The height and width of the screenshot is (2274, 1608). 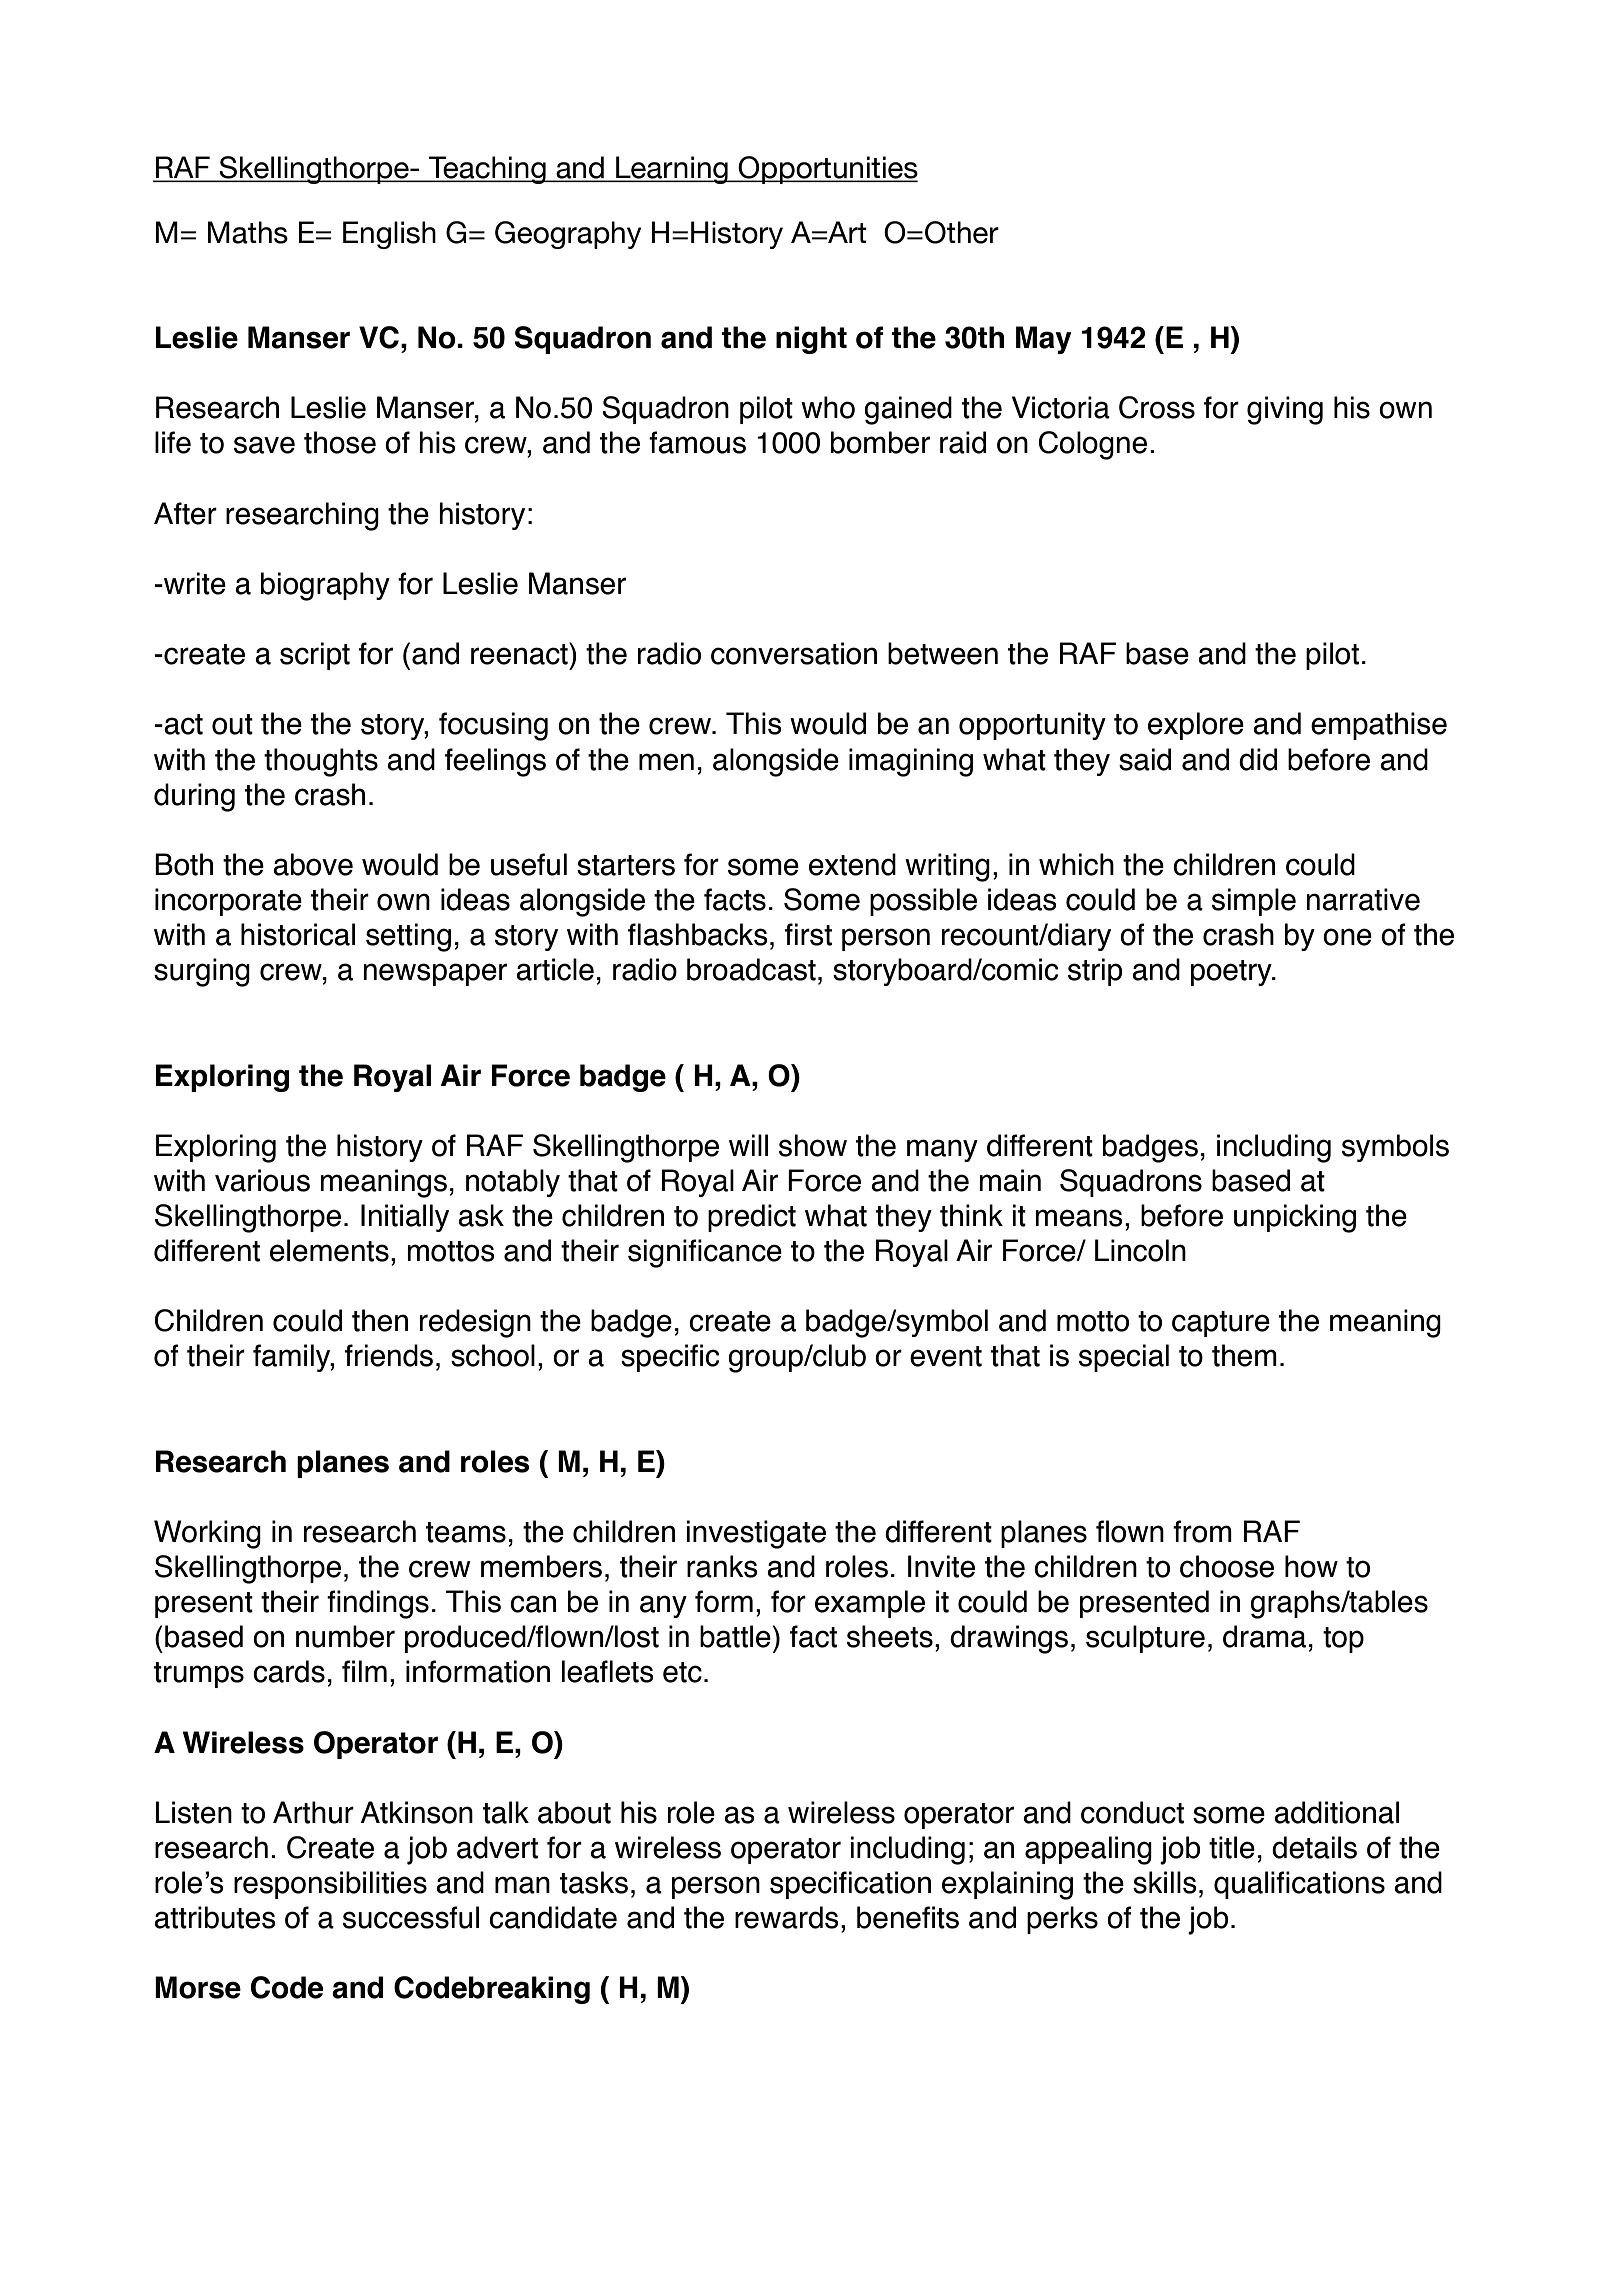 I want to click on various, so click(x=262, y=1180).
